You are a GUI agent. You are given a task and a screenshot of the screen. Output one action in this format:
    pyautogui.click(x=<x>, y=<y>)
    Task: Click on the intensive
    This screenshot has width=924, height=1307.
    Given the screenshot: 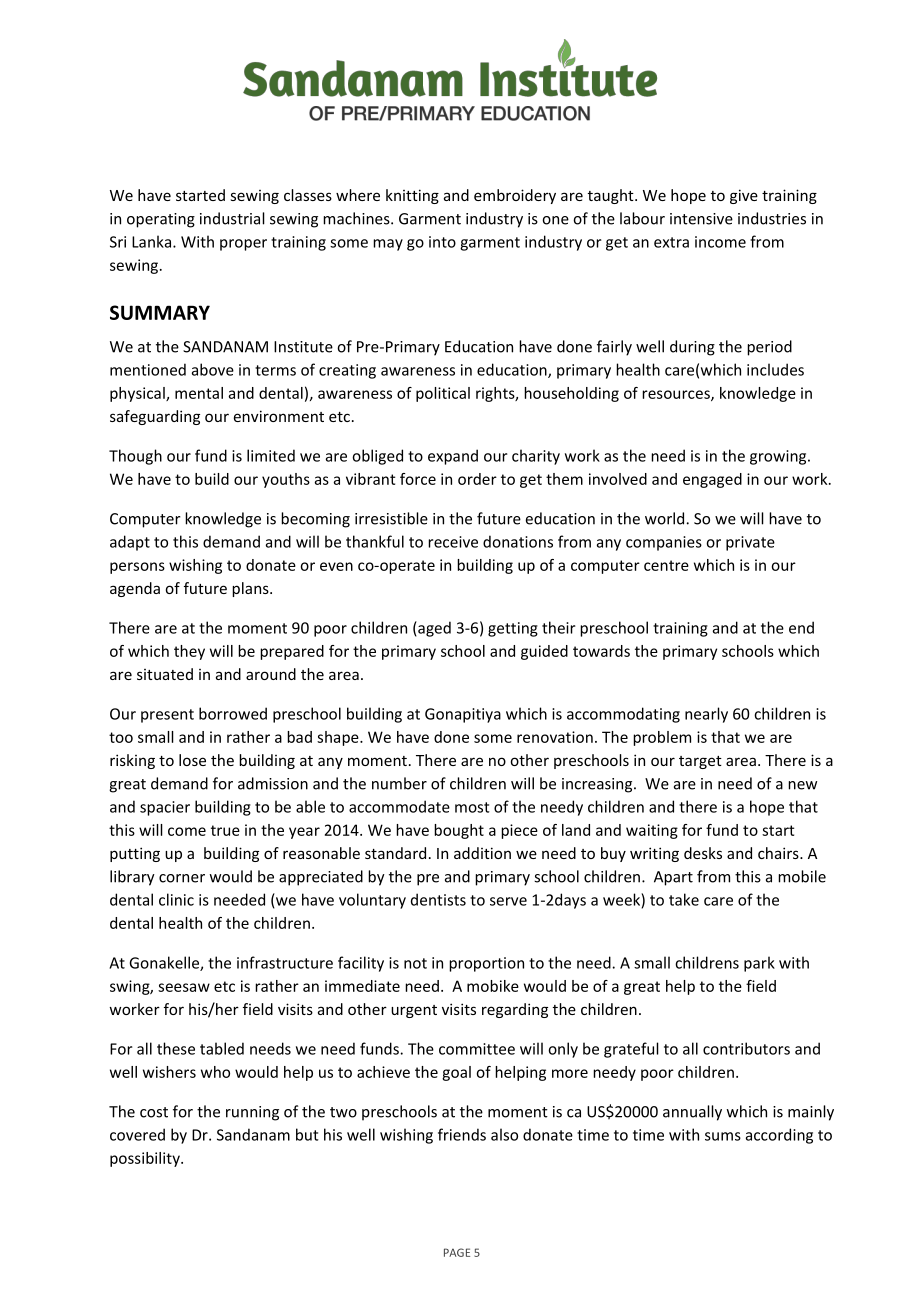 What is the action you would take?
    pyautogui.click(x=701, y=219)
